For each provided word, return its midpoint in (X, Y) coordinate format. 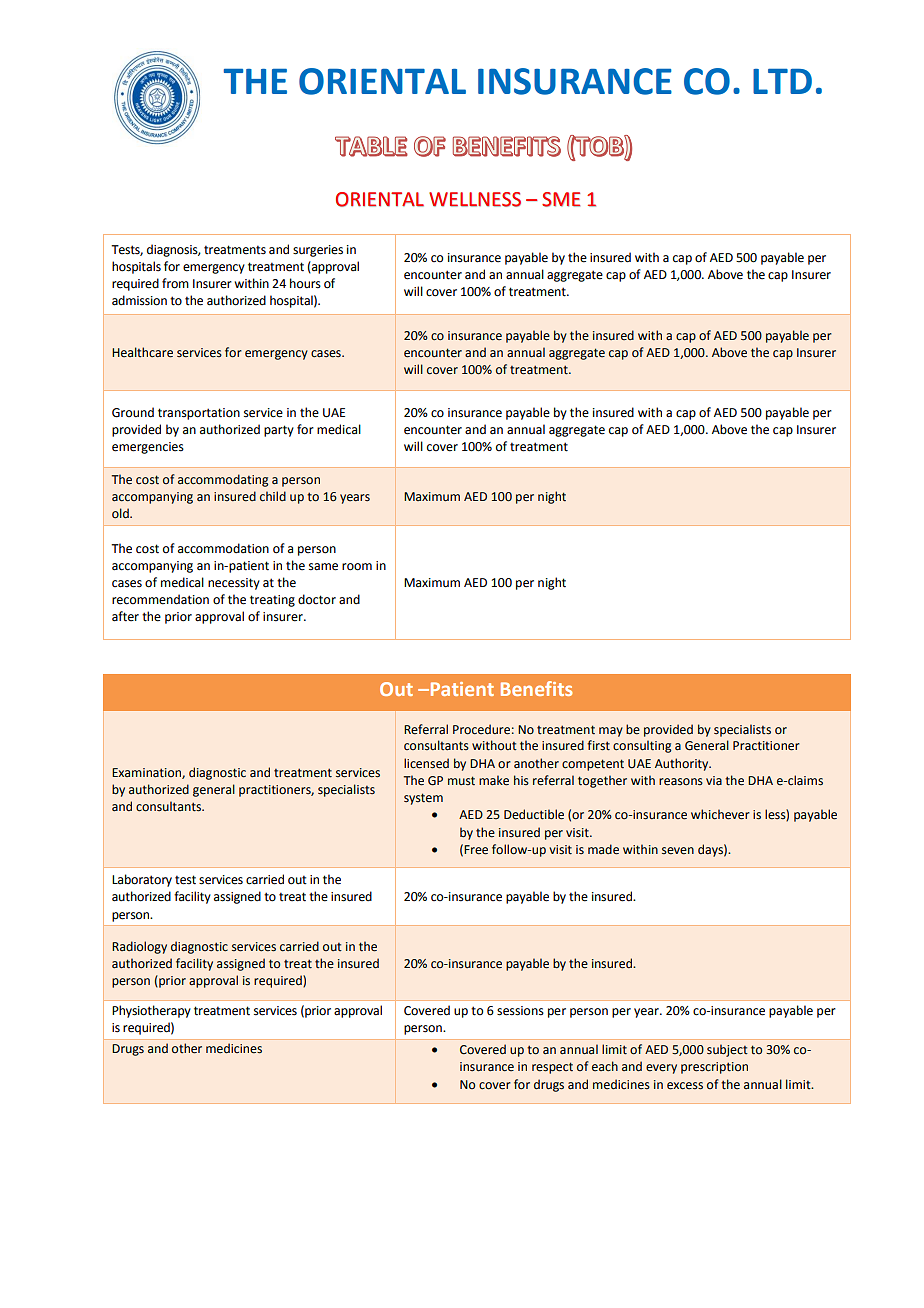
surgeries (318, 251)
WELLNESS (475, 199)
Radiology (139, 947)
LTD (782, 81)
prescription (714, 1068)
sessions (520, 1011)
